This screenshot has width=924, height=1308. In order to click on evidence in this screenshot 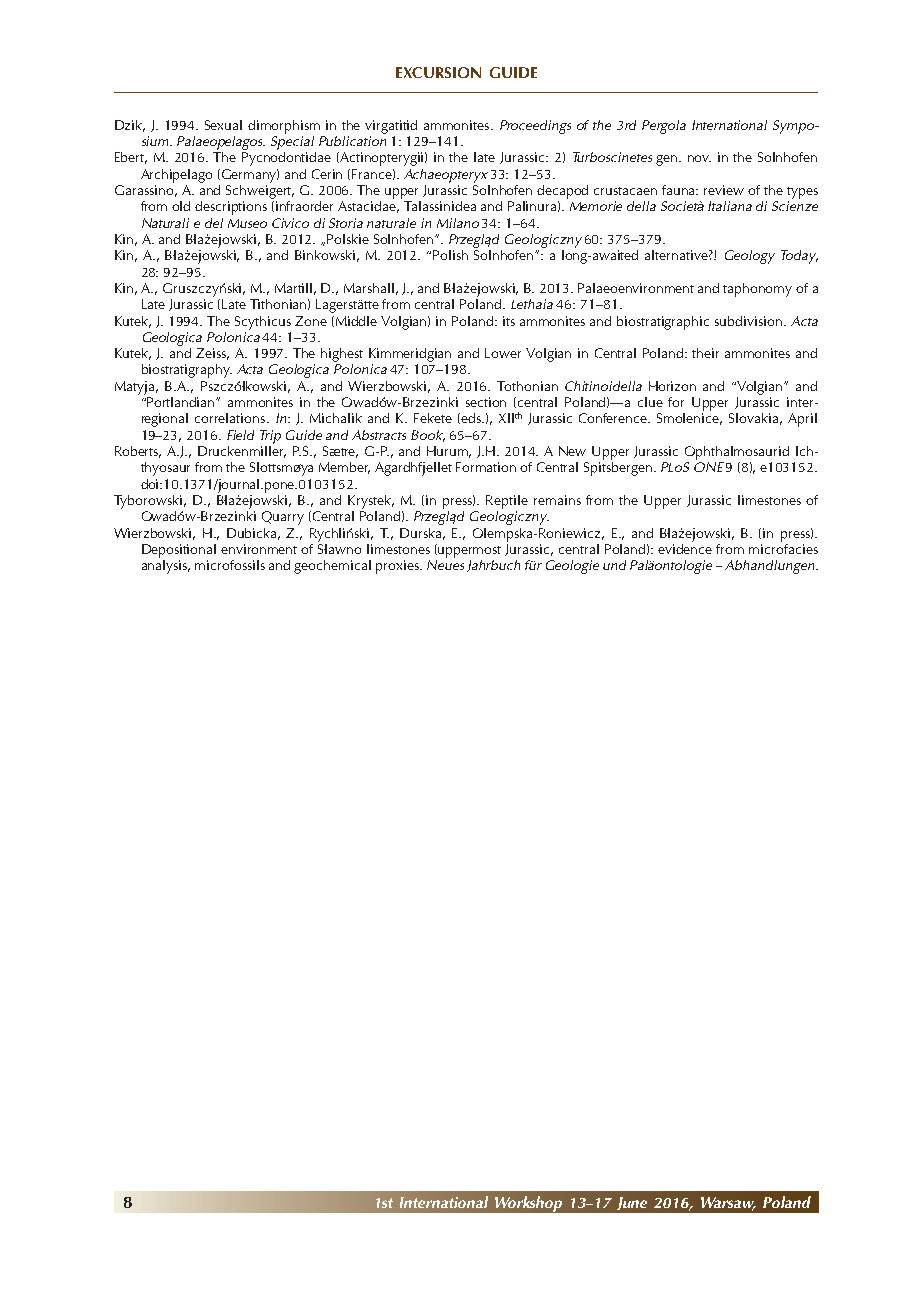, I will do `click(685, 547)`.
